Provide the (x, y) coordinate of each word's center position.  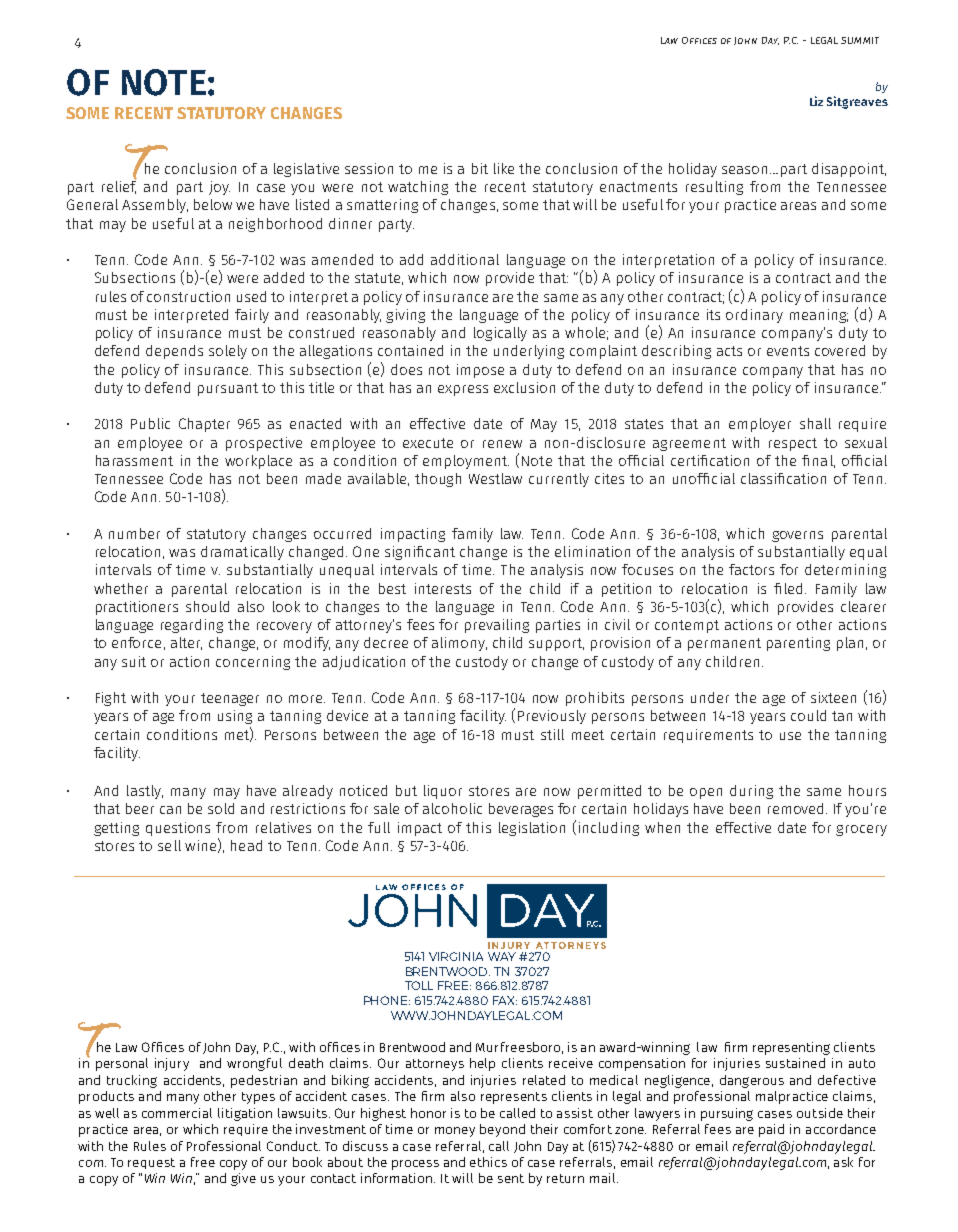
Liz (816, 101)
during (751, 792)
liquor (443, 792)
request (151, 1163)
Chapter (204, 425)
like (504, 168)
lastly (145, 792)
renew (502, 444)
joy (219, 188)
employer (760, 425)
